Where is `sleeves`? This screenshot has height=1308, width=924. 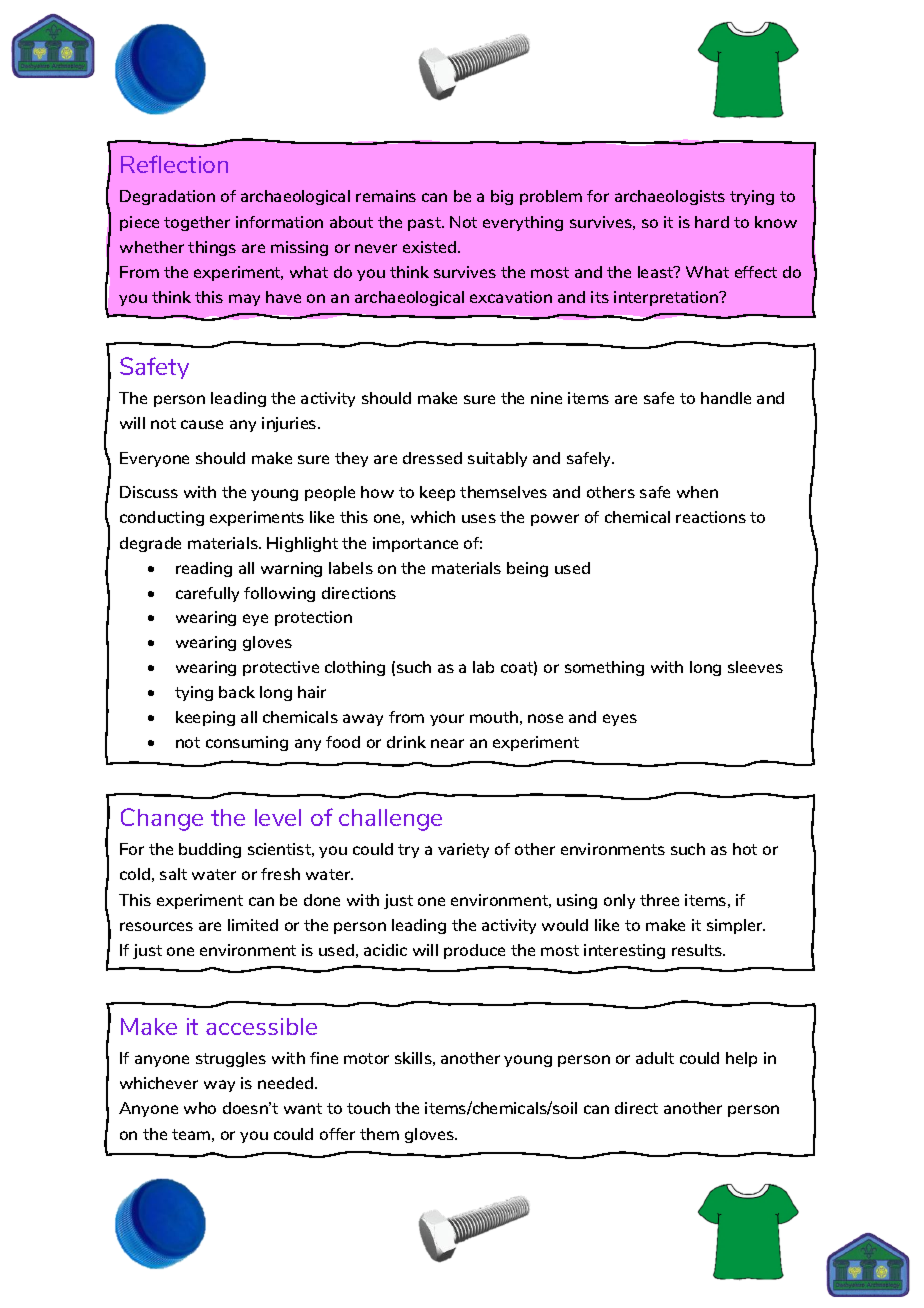 sleeves is located at coordinates (755, 667).
